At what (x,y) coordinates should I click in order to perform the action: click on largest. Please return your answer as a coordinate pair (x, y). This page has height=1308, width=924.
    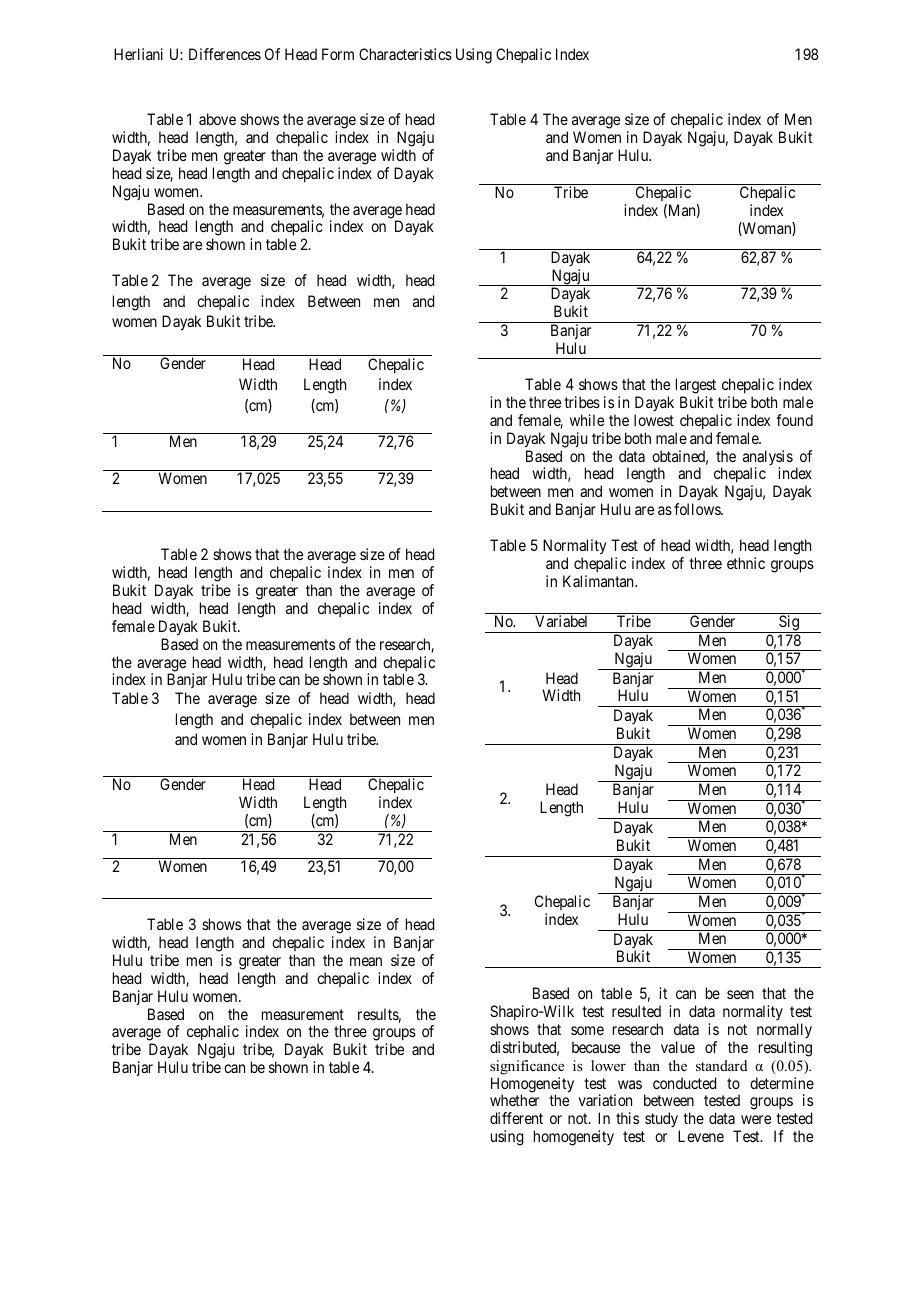
    Looking at the image, I should click on (696, 387).
